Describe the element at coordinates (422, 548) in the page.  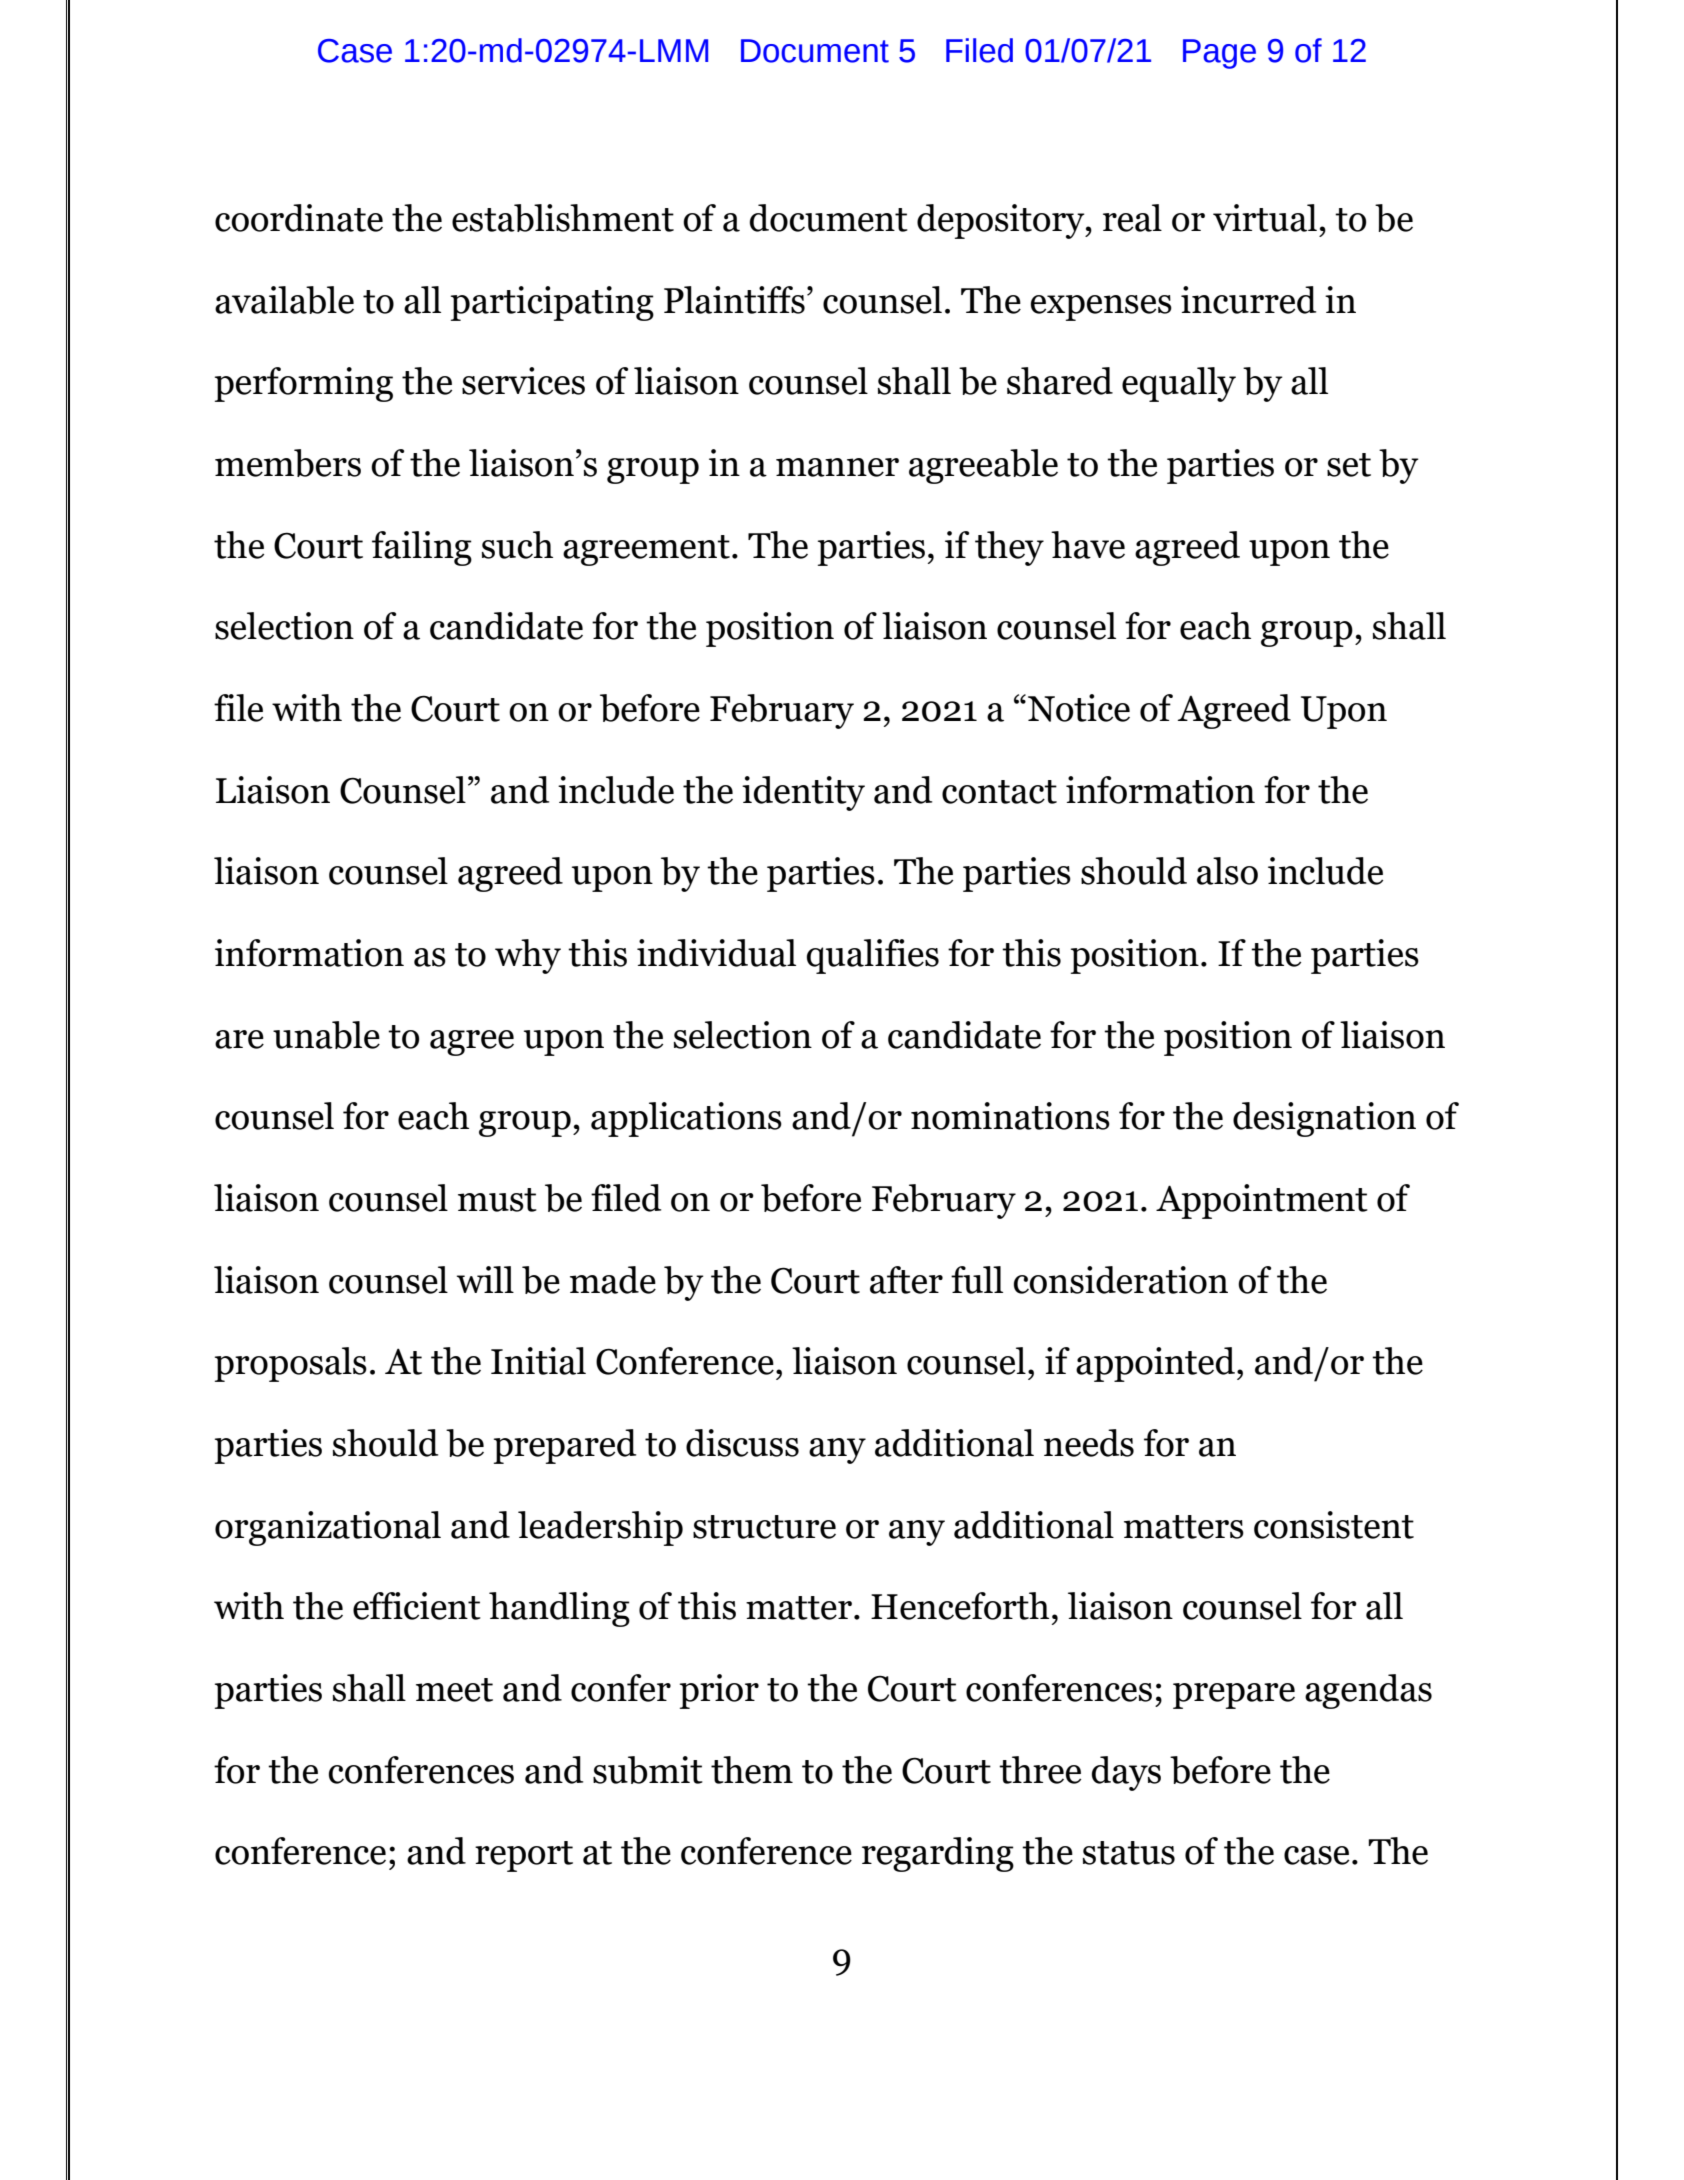
I see `failing` at that location.
